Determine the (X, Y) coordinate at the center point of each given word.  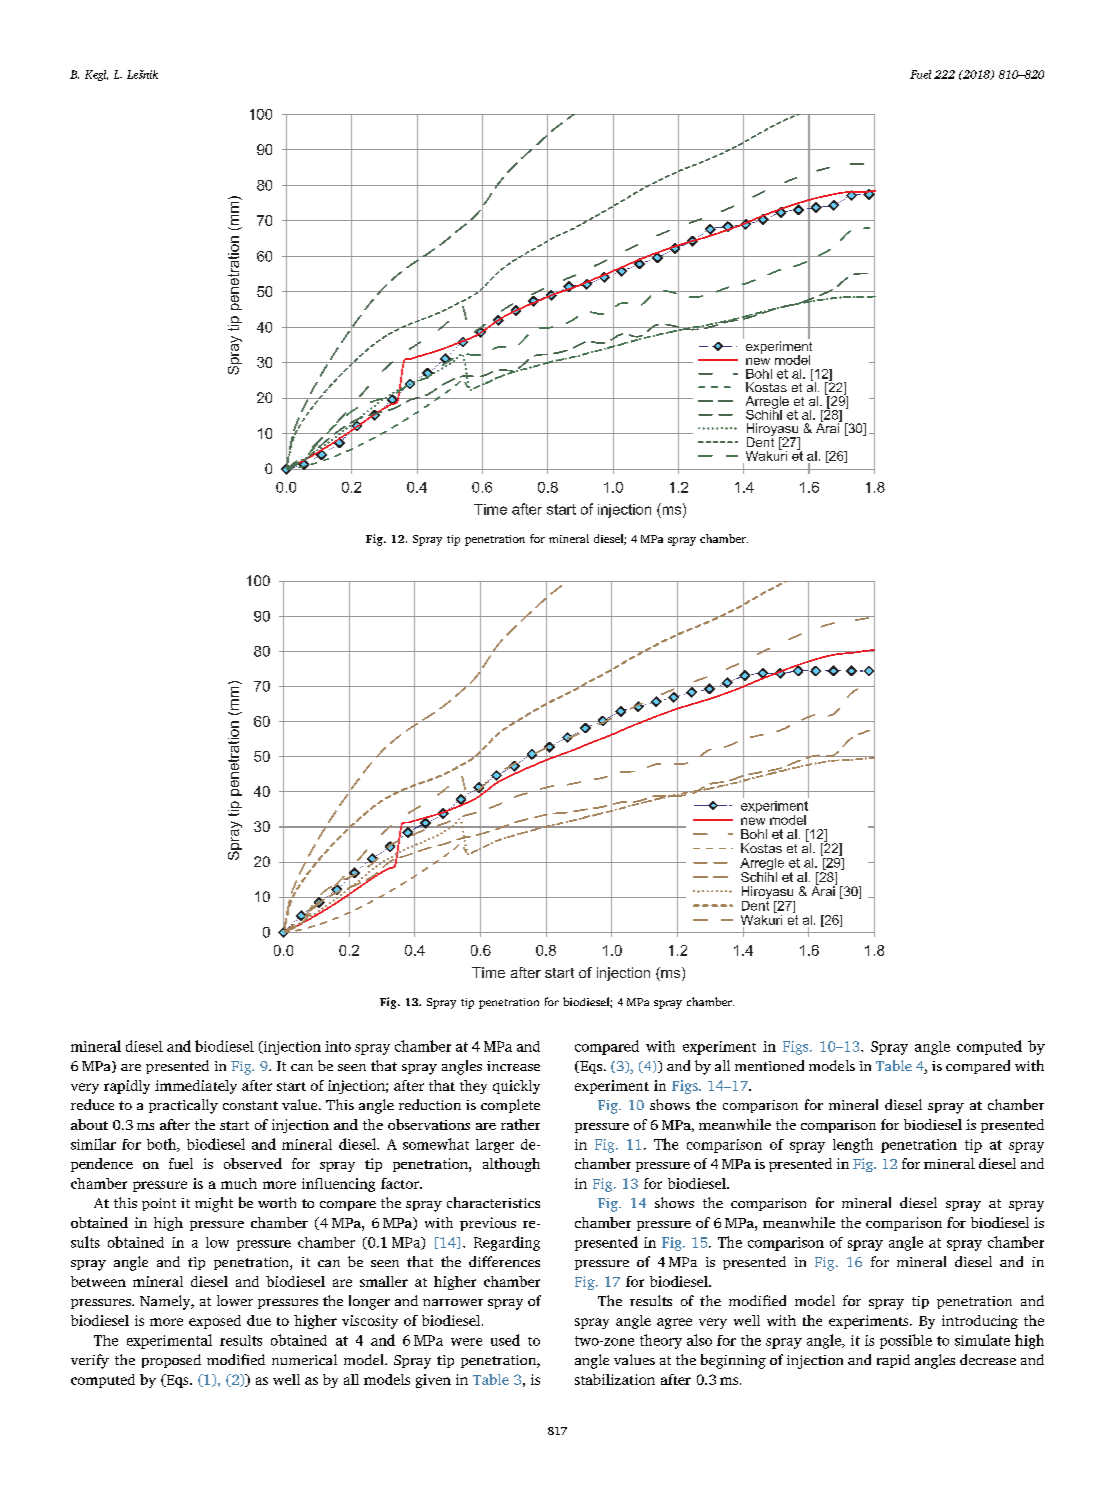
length (853, 1145)
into (338, 1046)
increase (513, 1066)
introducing (980, 1322)
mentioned (769, 1065)
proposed (171, 1361)
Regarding (507, 1243)
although (511, 1165)
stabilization (615, 1379)
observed (253, 1163)
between (98, 1281)
